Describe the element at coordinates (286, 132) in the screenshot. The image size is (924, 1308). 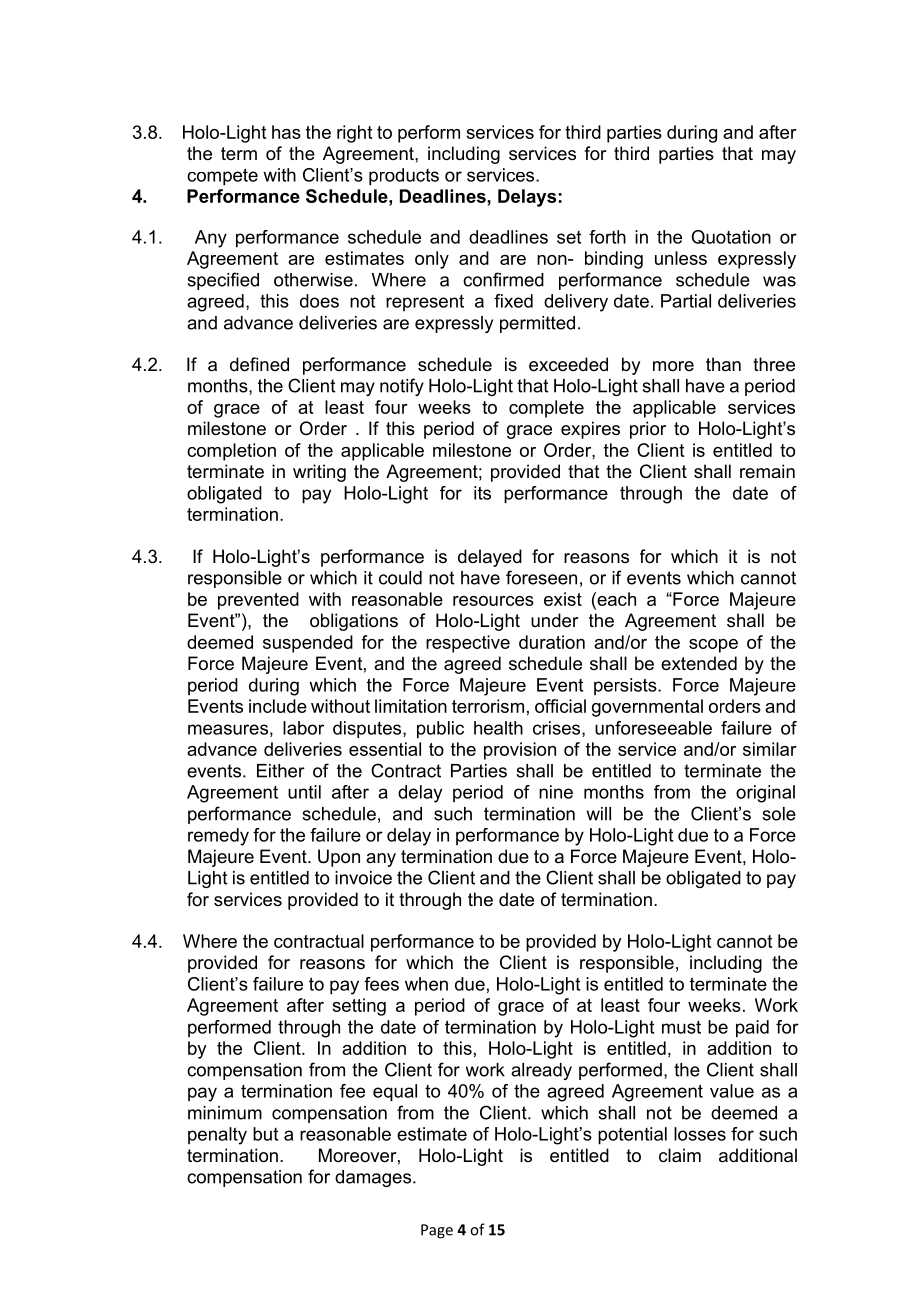
I see `has` at that location.
